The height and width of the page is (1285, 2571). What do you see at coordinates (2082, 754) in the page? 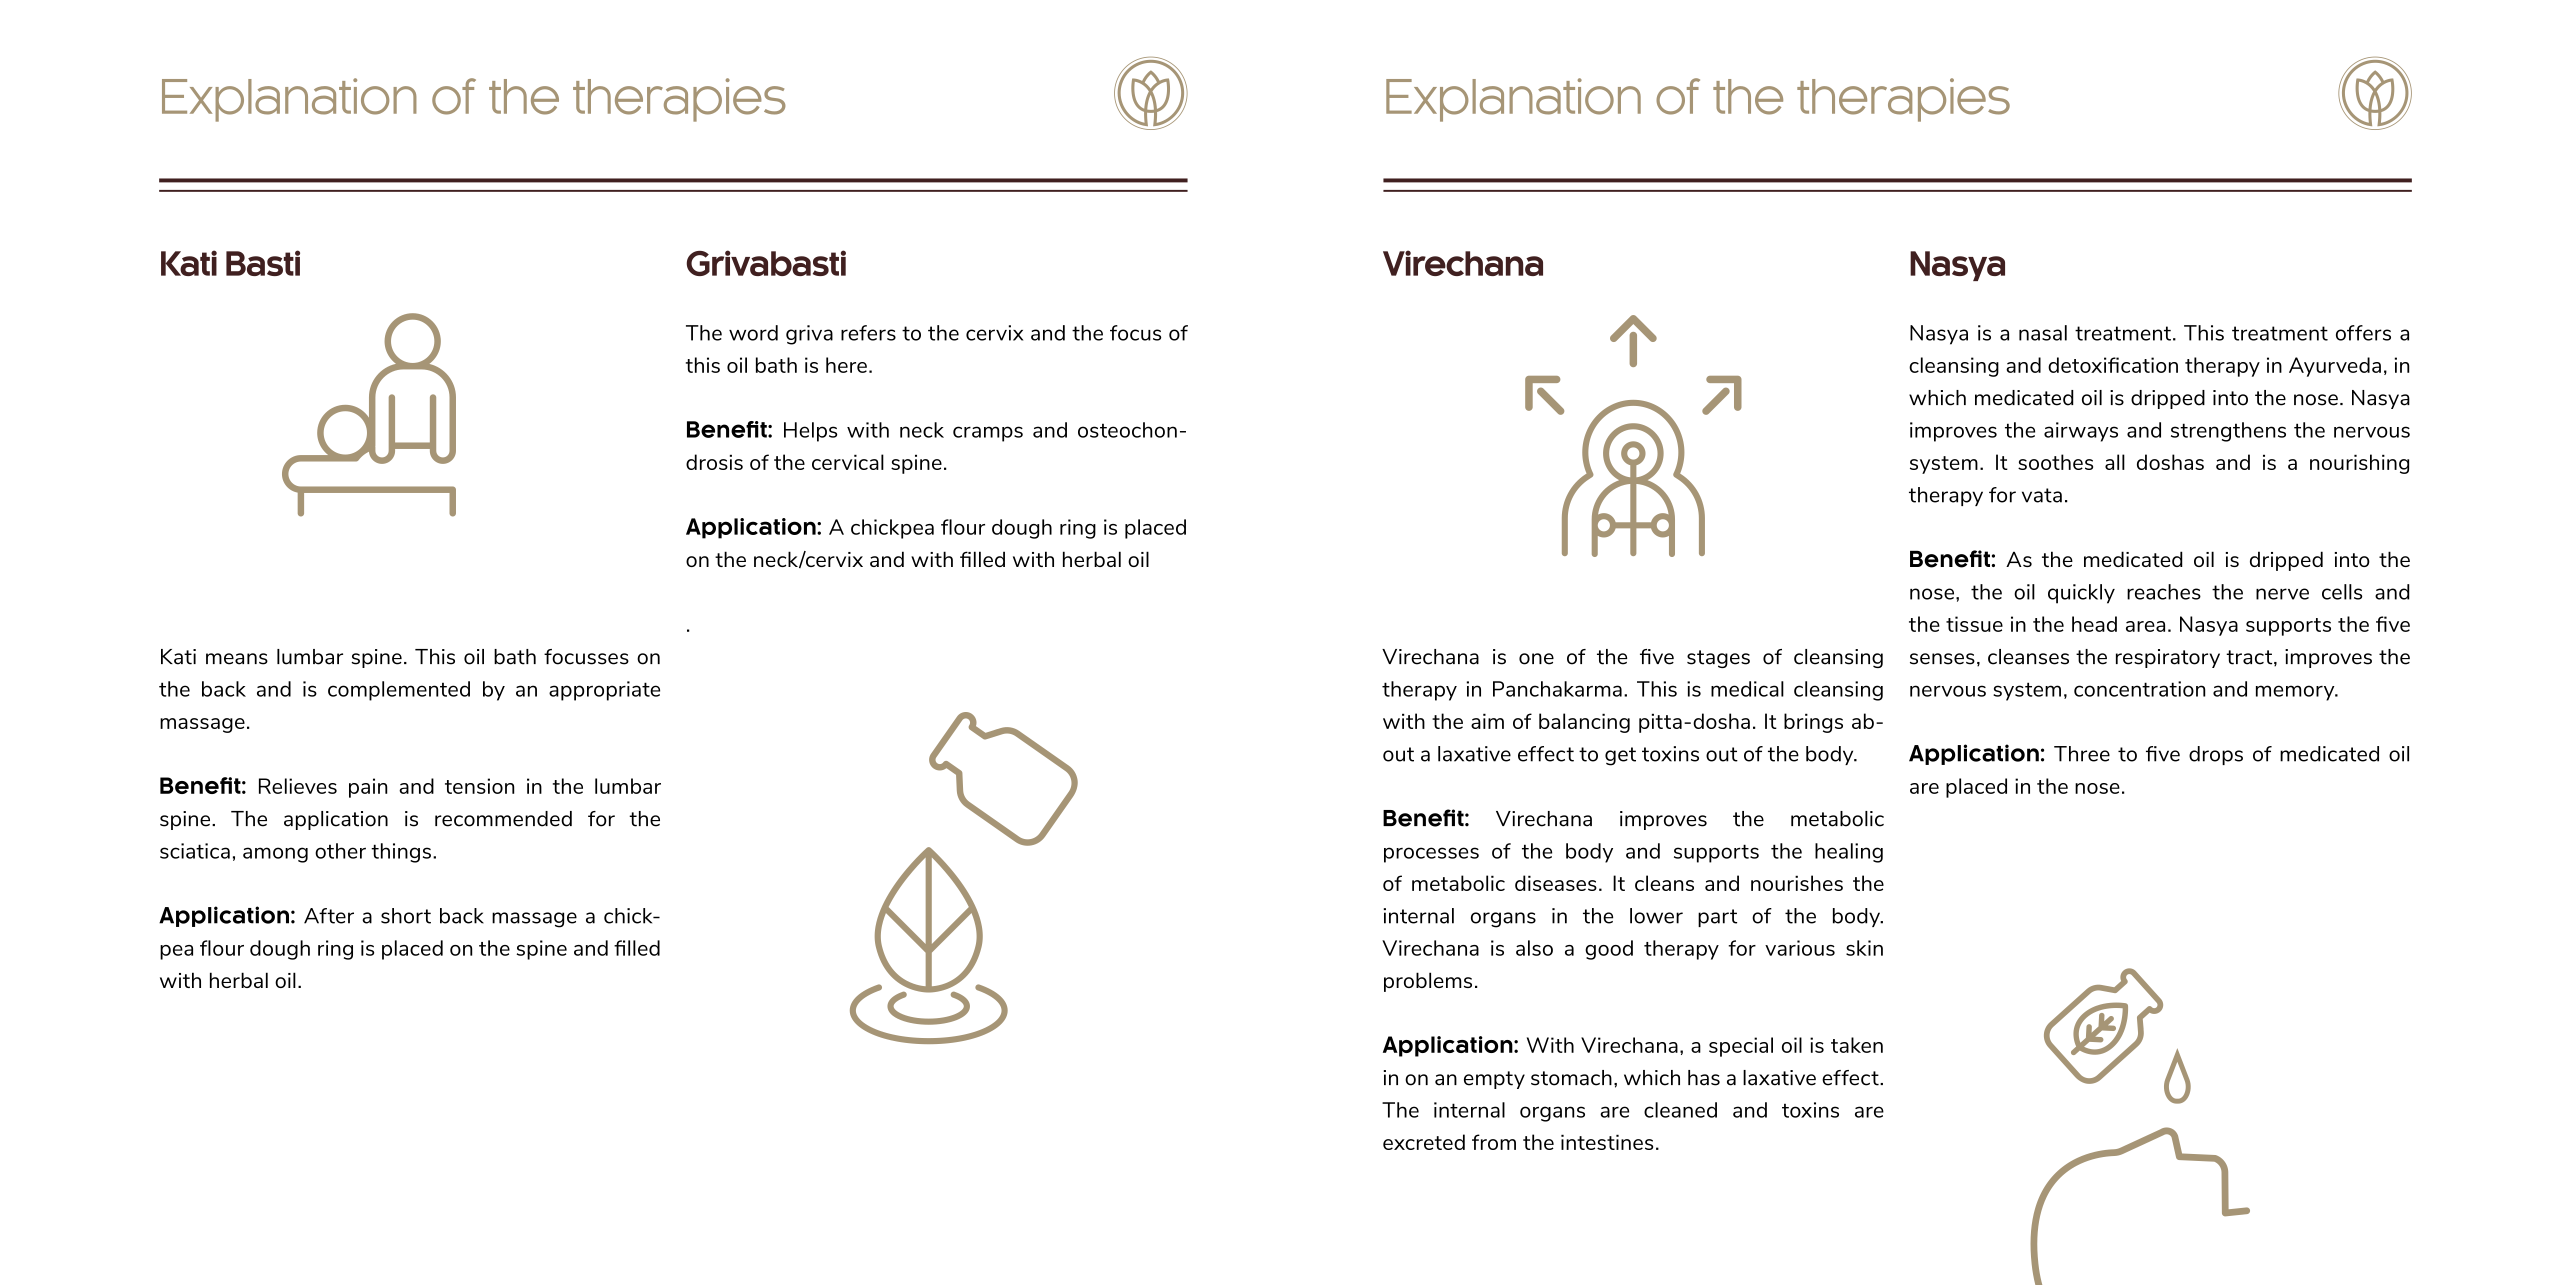
I see `Three` at bounding box center [2082, 754].
